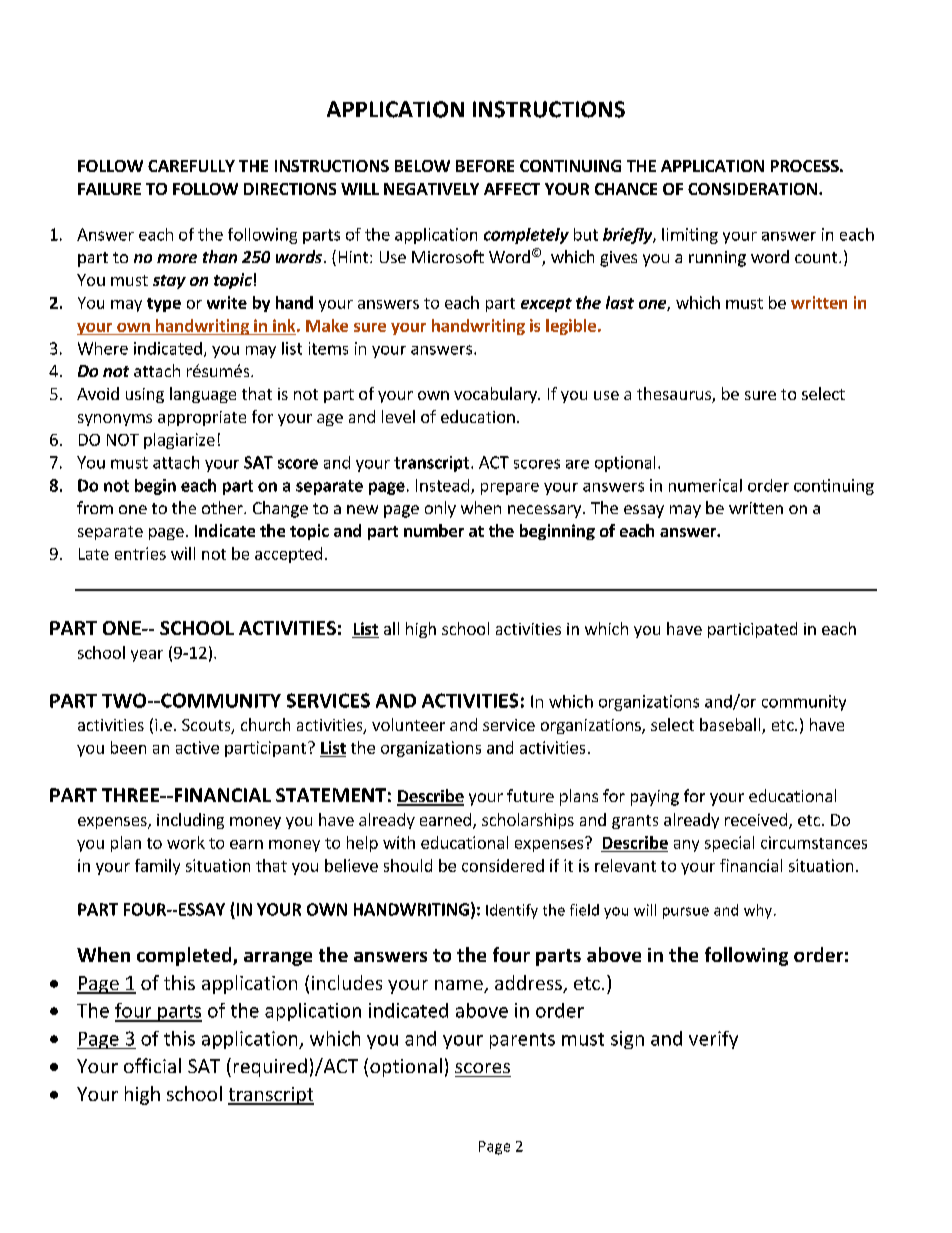 This document has width=952, height=1233. What do you see at coordinates (442, 485) in the document?
I see `Instead` at bounding box center [442, 485].
